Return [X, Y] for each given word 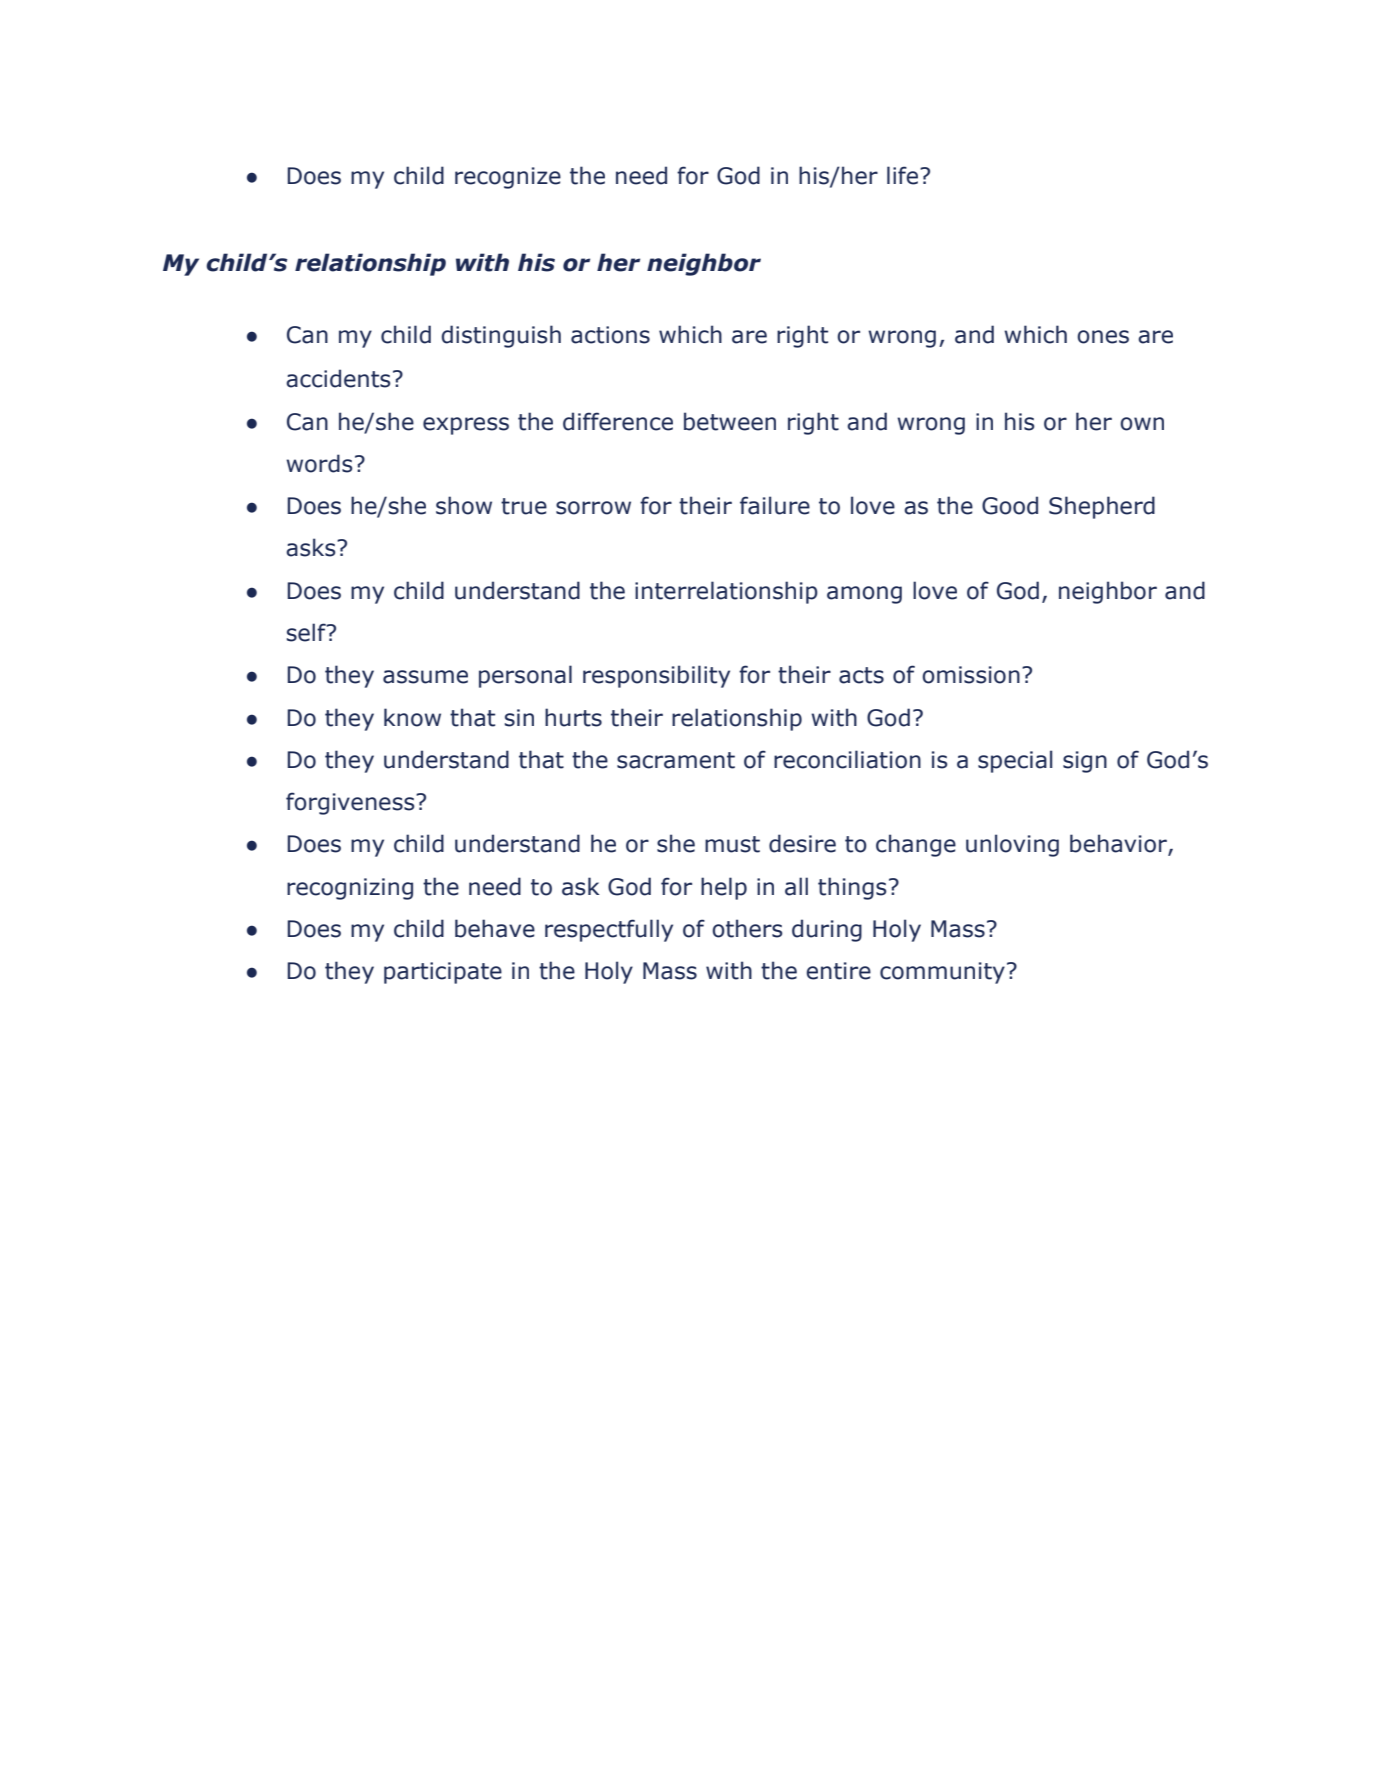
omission [971, 675]
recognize [508, 178]
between [730, 421]
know [412, 717]
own [1142, 424]
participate [443, 973]
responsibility [656, 676]
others [747, 928]
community [942, 973]
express [466, 426]
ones [1103, 337]
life [904, 175]
